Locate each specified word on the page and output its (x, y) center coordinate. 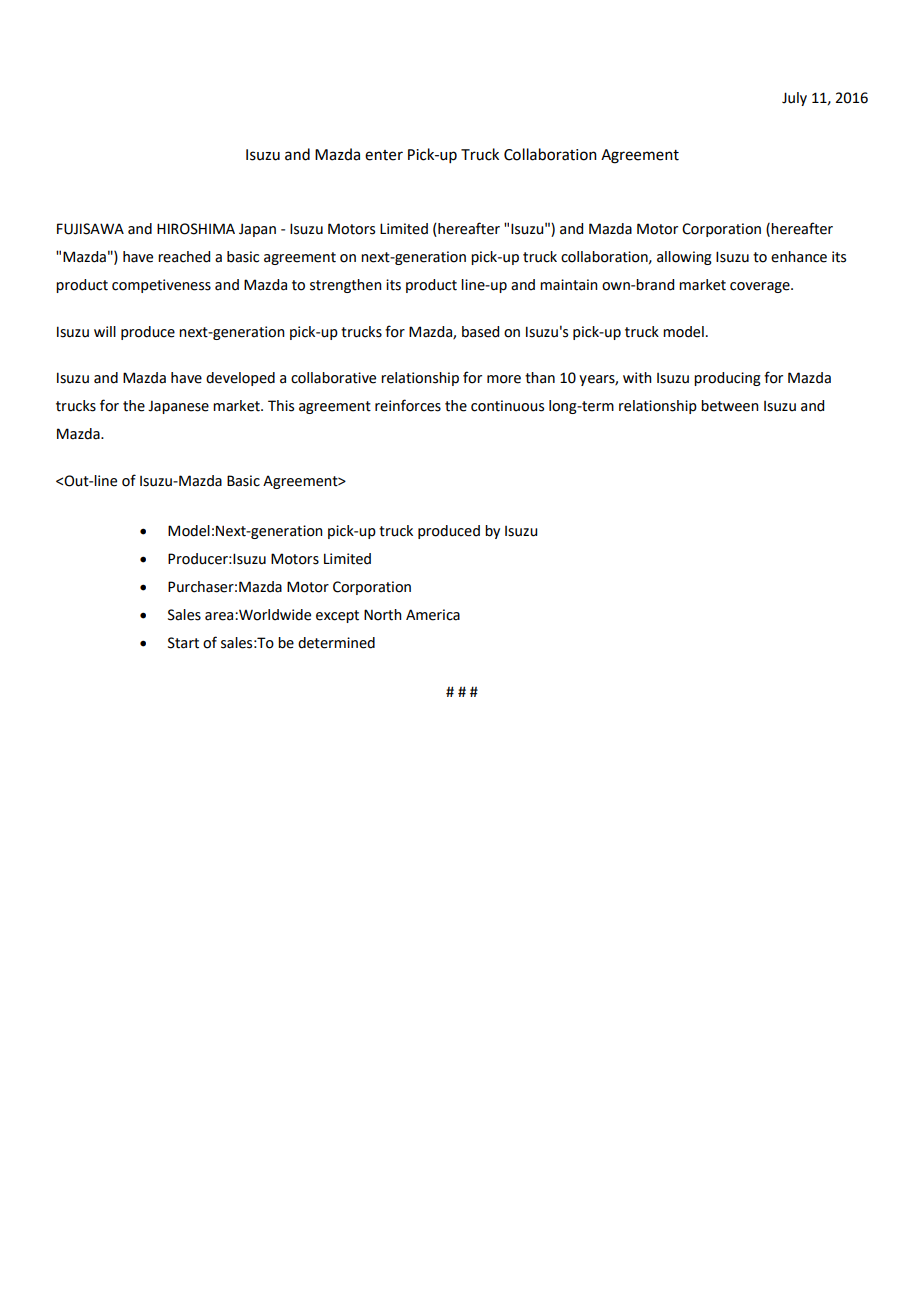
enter (384, 155)
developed (240, 379)
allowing (684, 258)
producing (727, 379)
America (433, 615)
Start (183, 643)
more (504, 379)
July (794, 99)
